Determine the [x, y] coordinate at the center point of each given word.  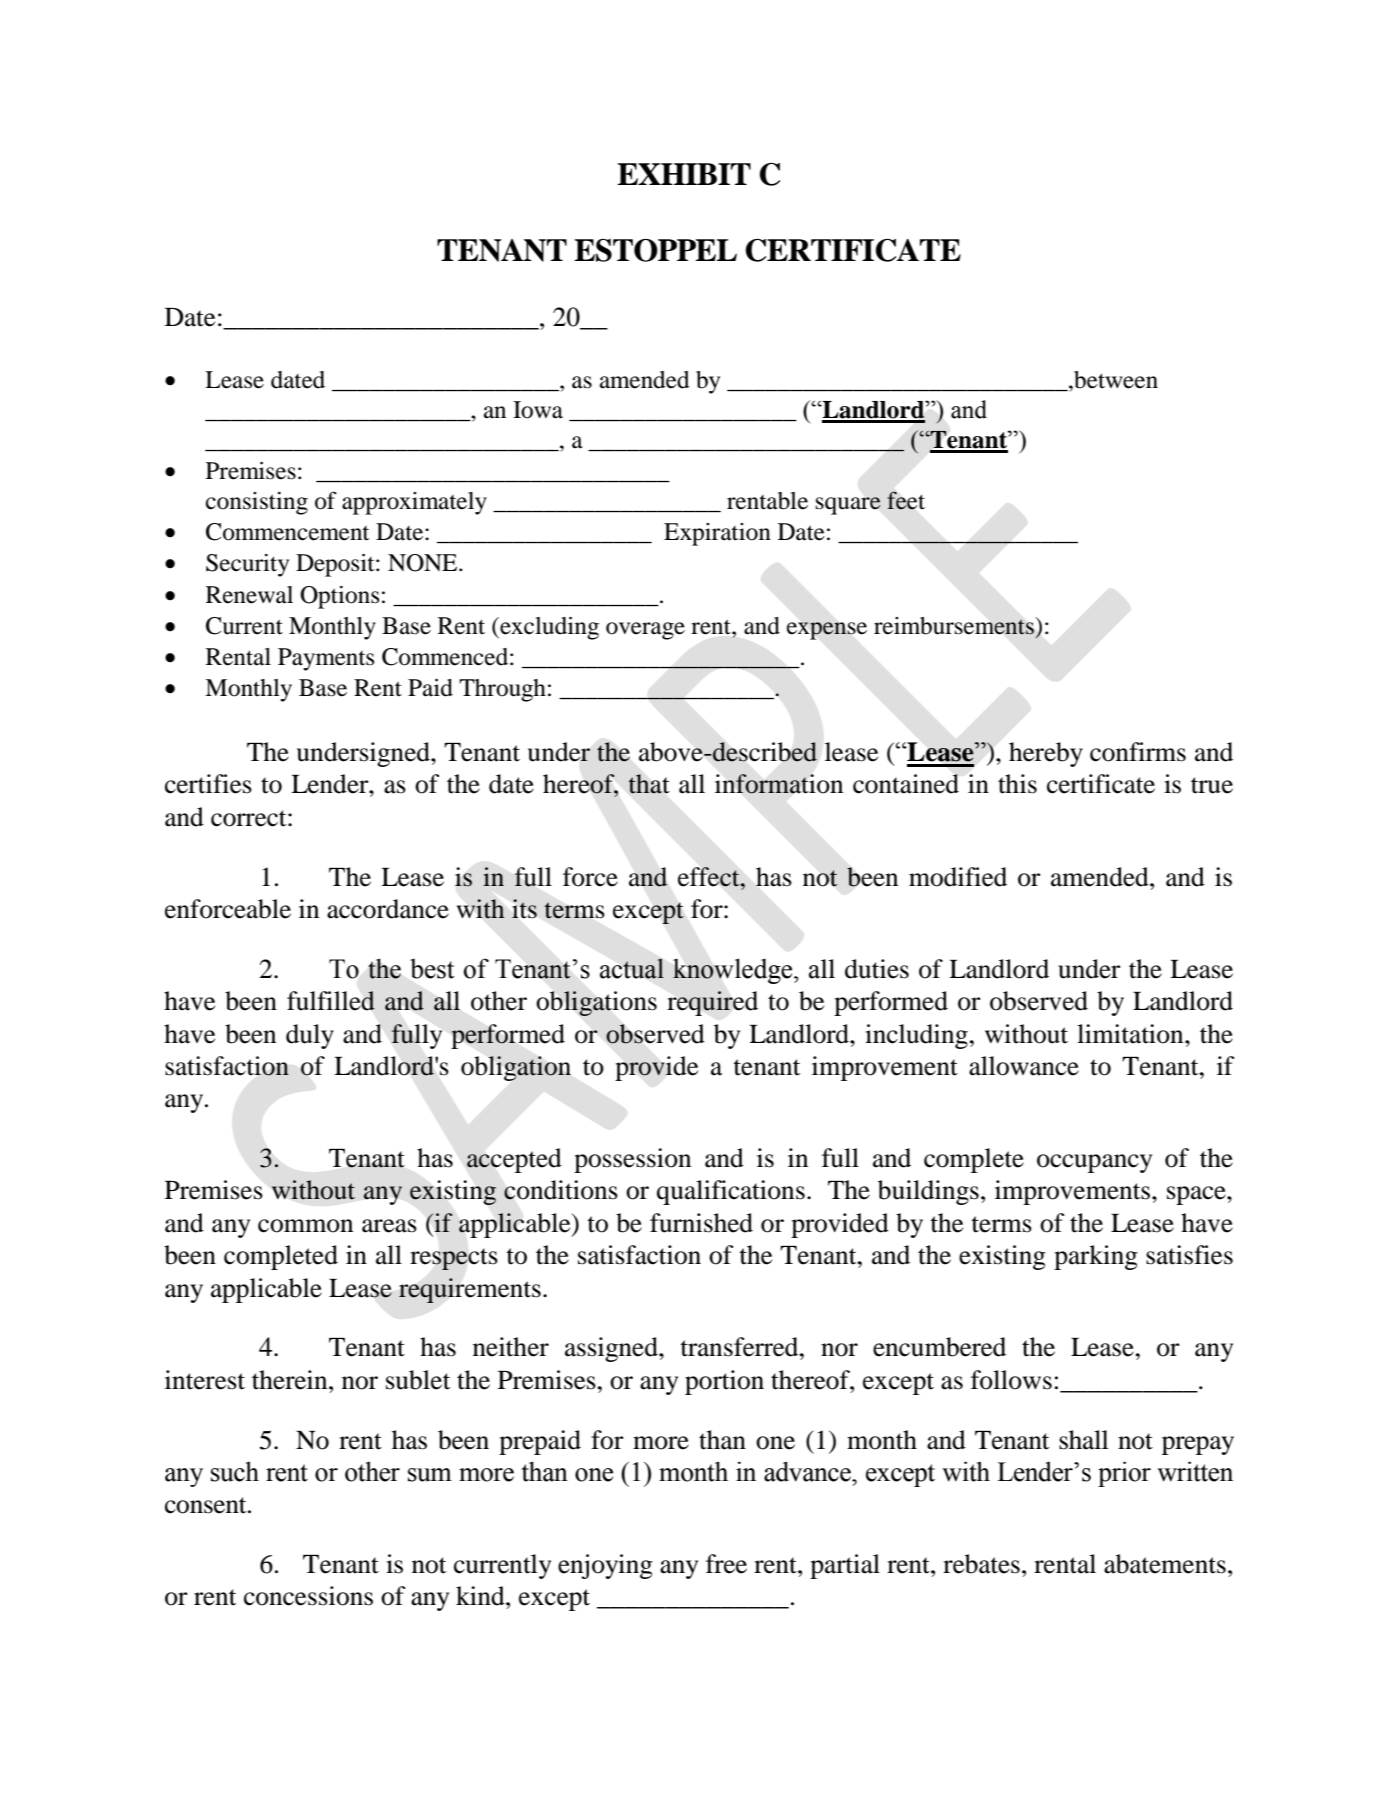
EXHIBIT [684, 174]
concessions [308, 1596]
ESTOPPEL [655, 250]
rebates [981, 1564]
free [726, 1564]
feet [906, 500]
